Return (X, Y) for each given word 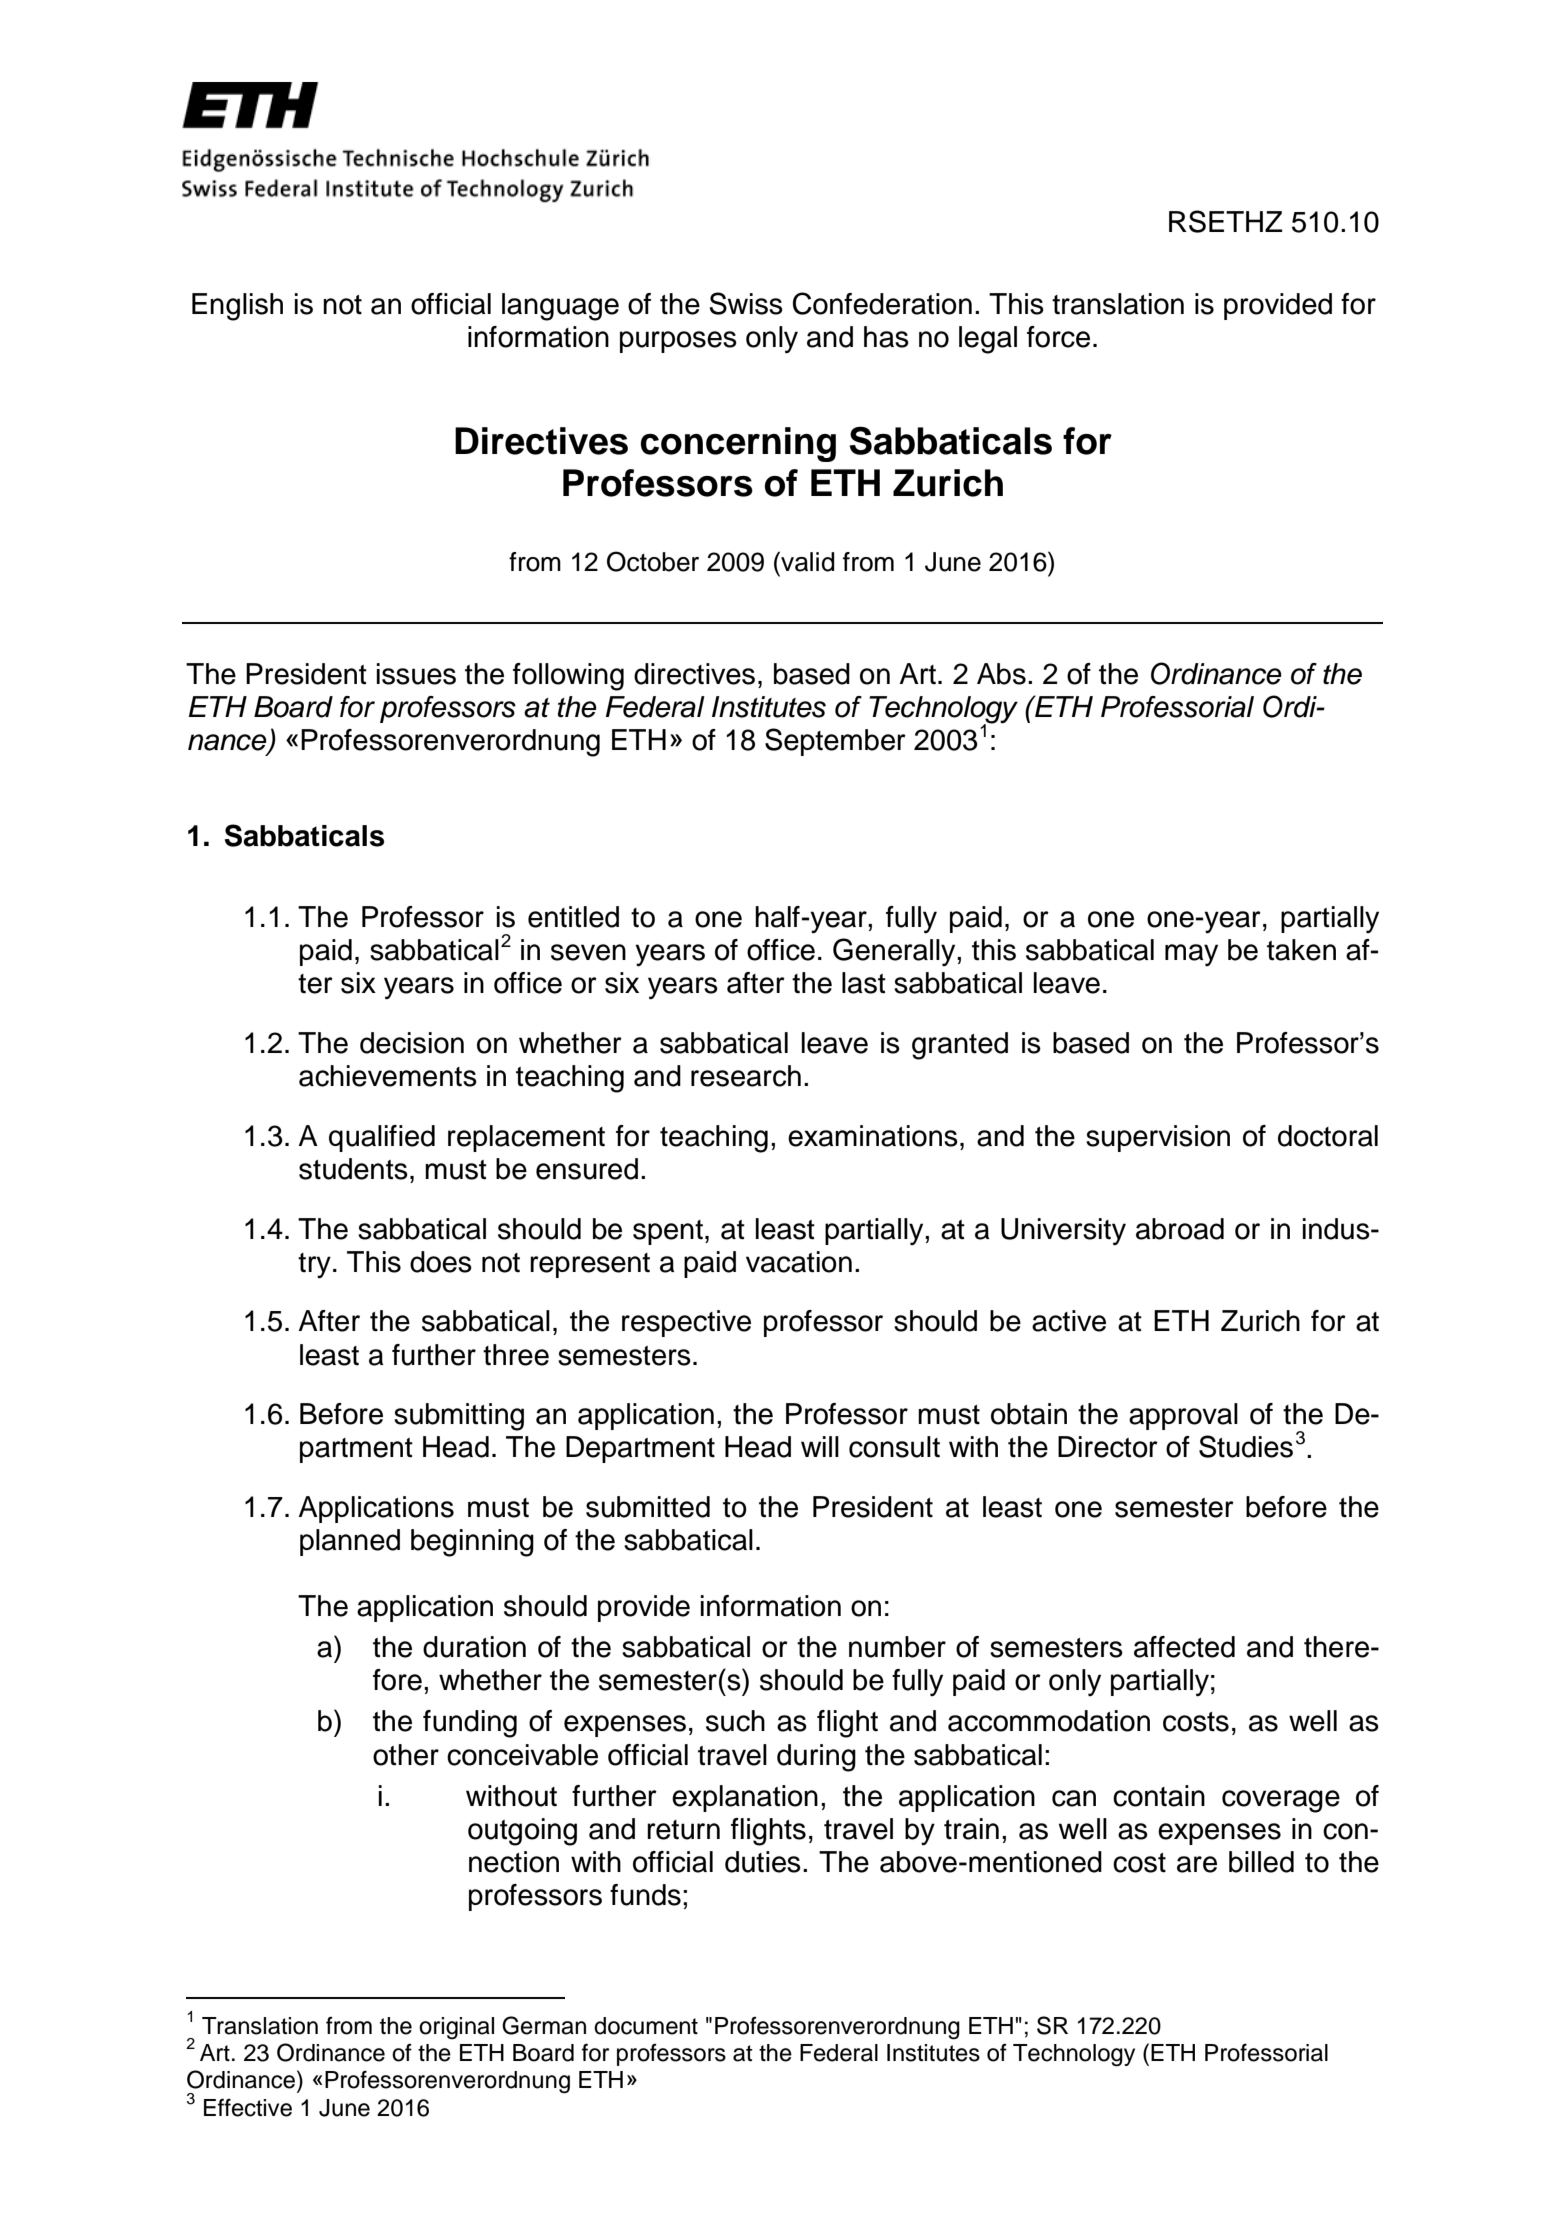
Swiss (746, 303)
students (353, 1169)
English (237, 307)
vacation (799, 1262)
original (456, 2028)
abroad (1180, 1229)
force (1058, 337)
